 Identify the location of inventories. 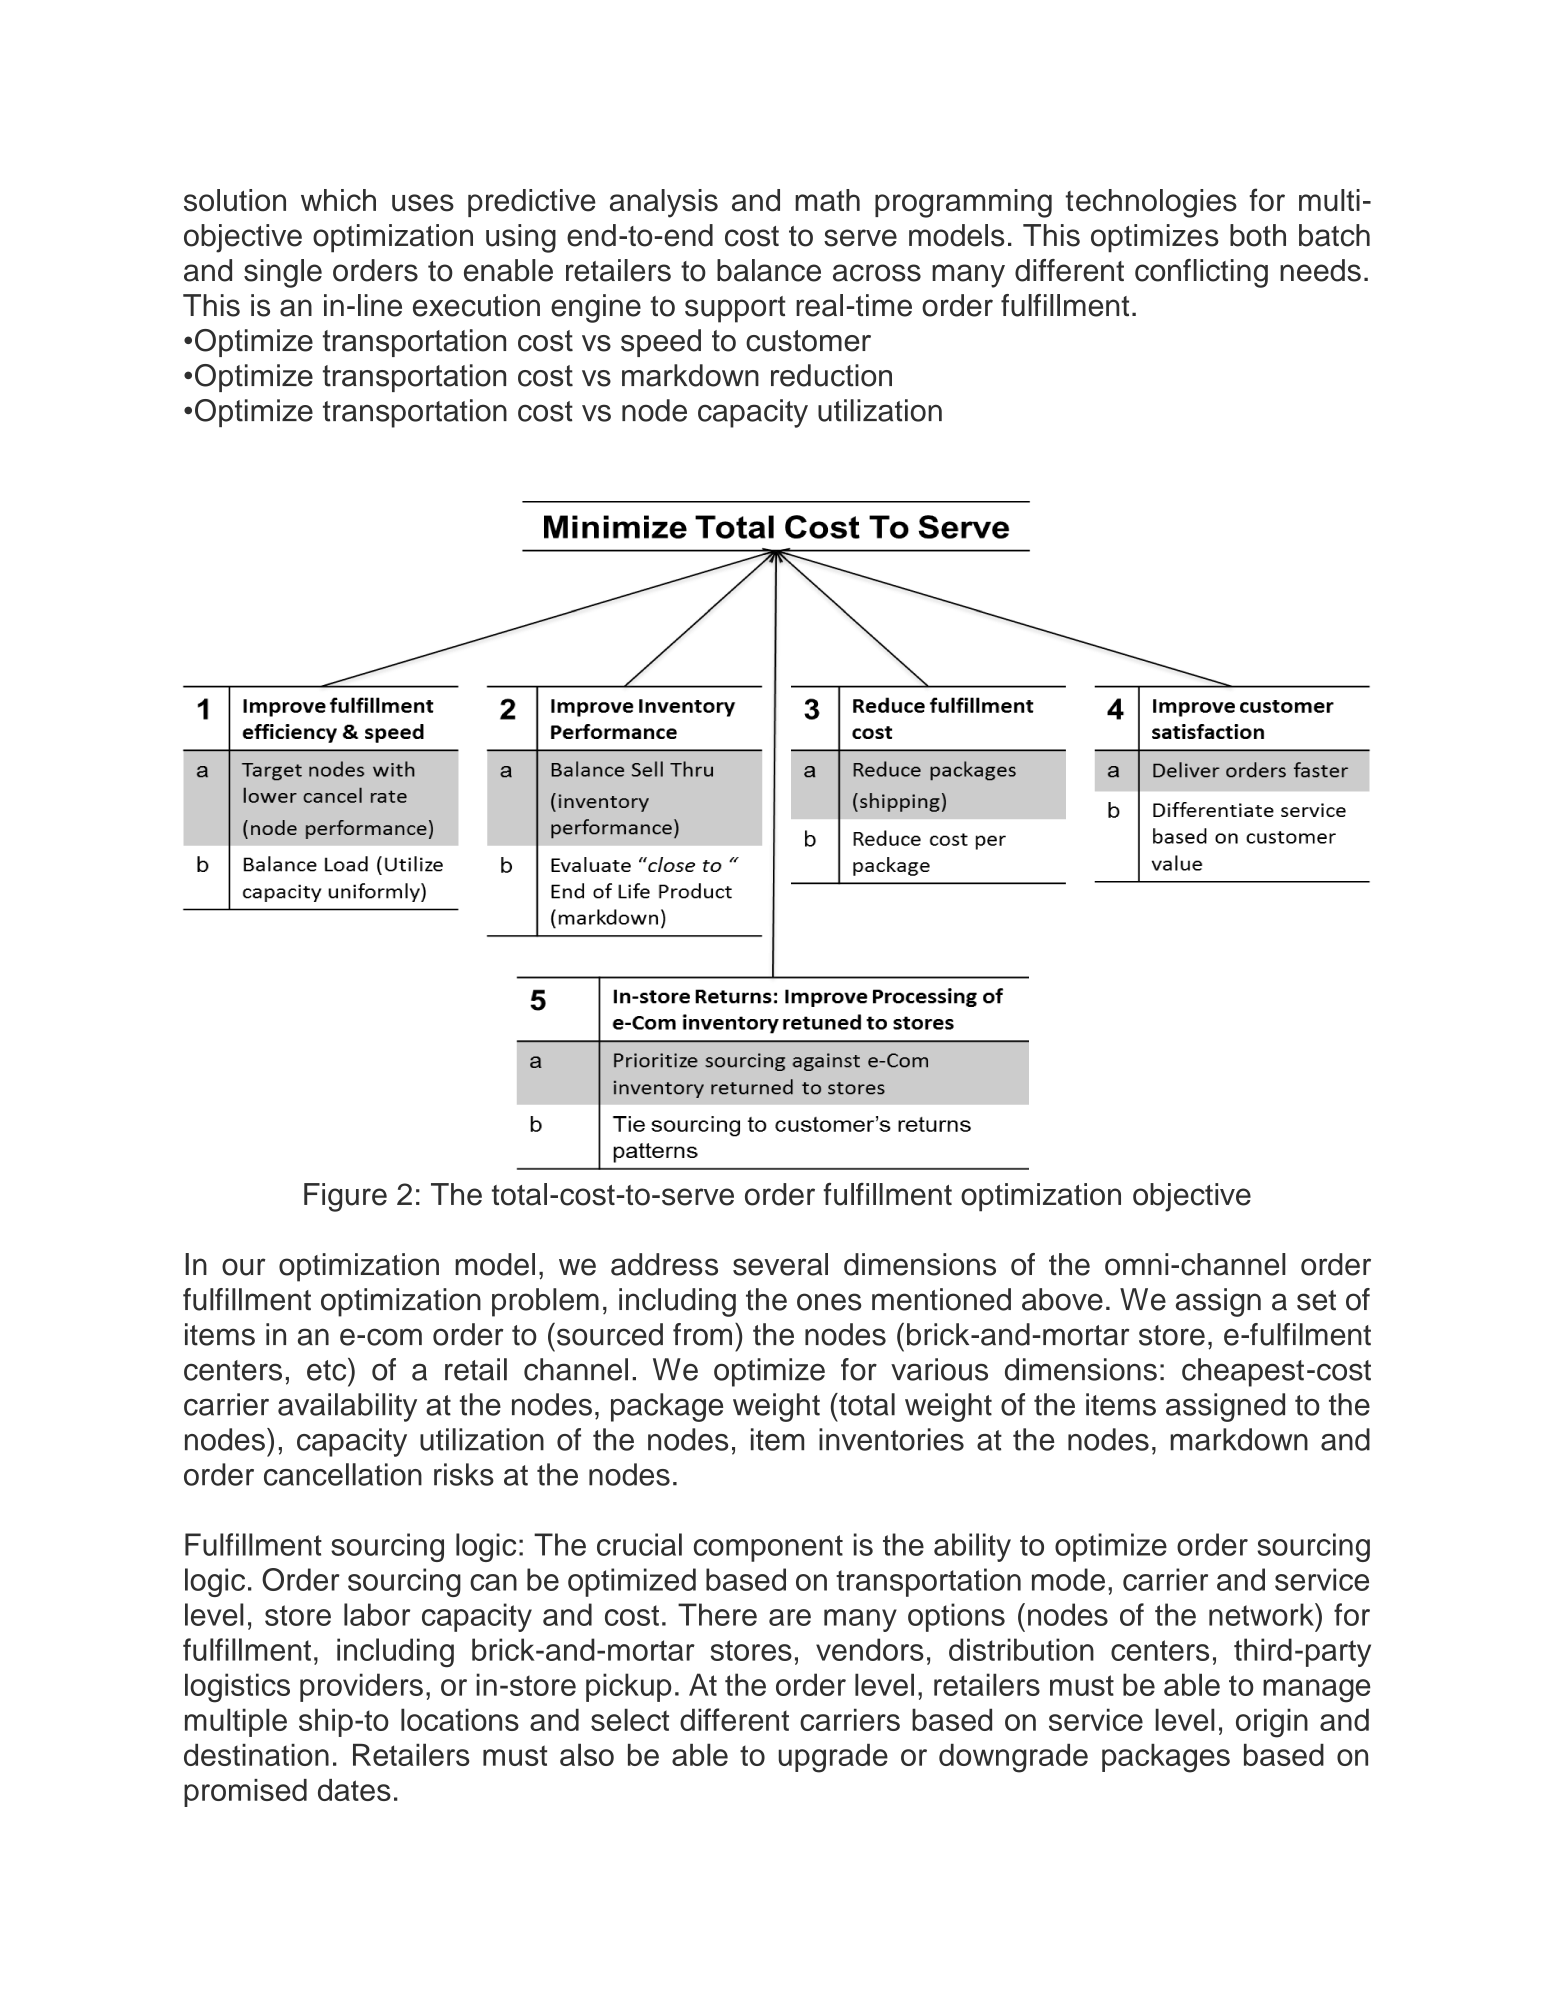
(891, 1439).
